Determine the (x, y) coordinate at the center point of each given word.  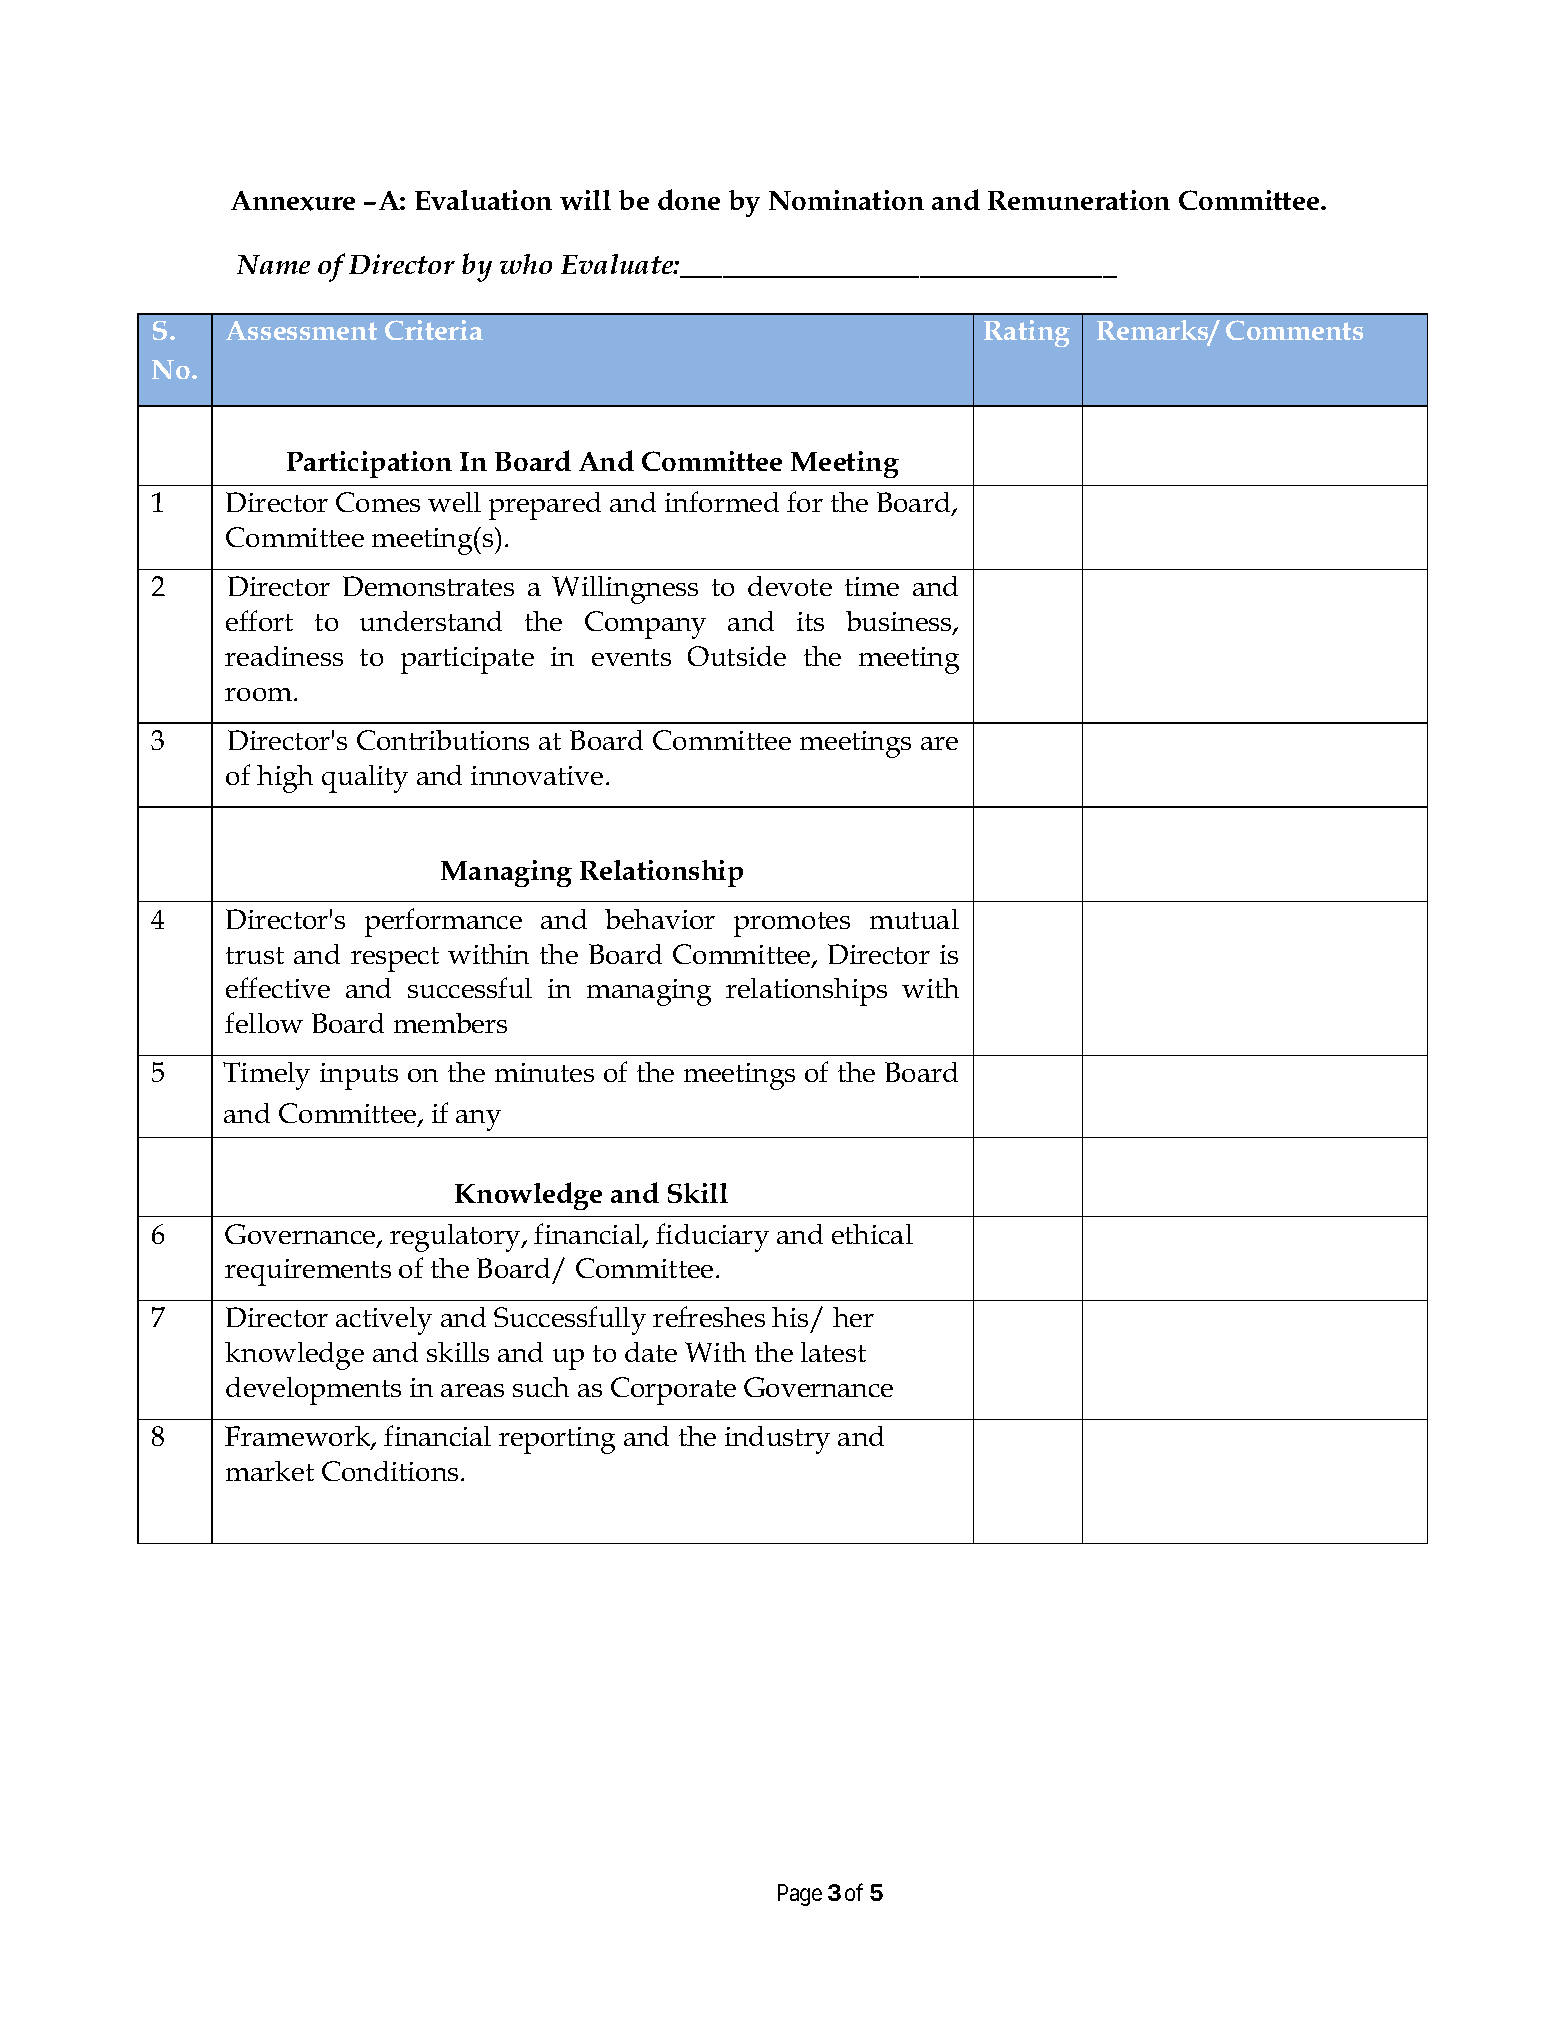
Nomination (846, 200)
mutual (914, 919)
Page (800, 1895)
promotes (792, 924)
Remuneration (1079, 200)
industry (777, 1440)
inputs (359, 1076)
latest (833, 1352)
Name (273, 264)
